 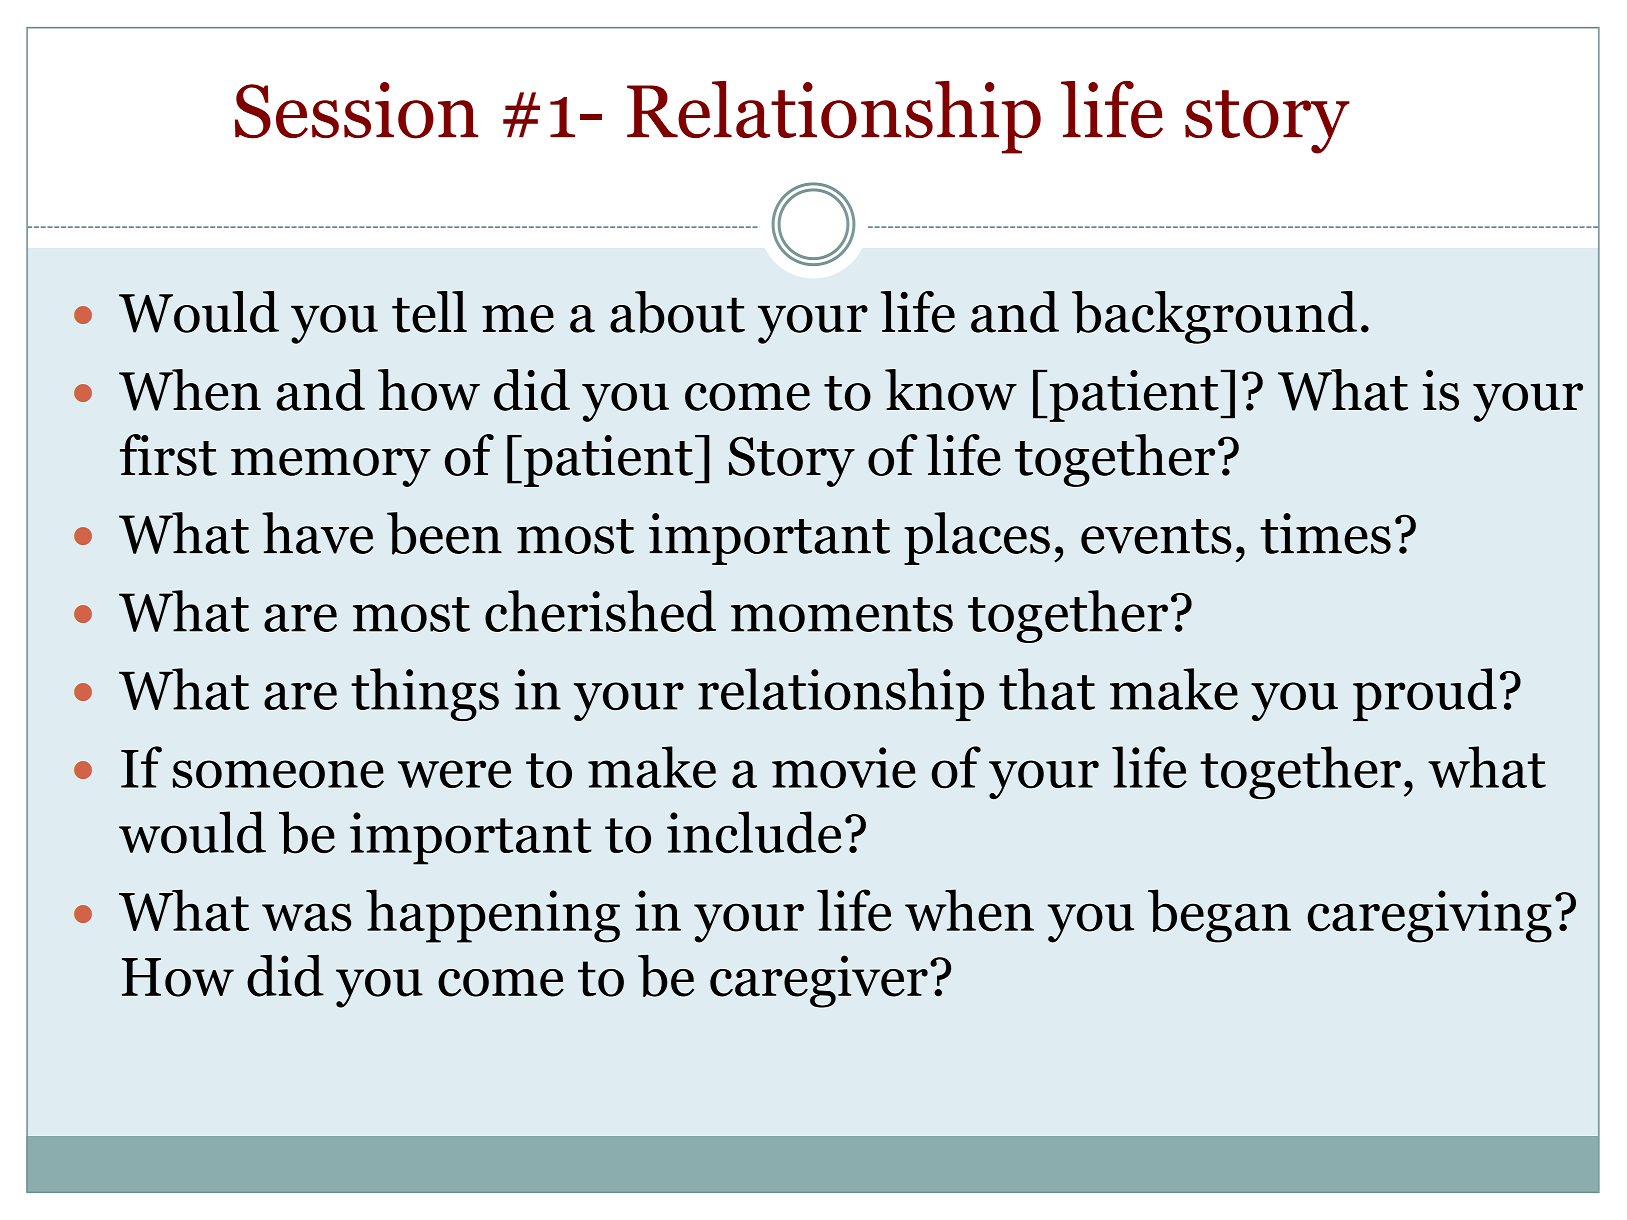 I want to click on was, so click(x=306, y=917).
